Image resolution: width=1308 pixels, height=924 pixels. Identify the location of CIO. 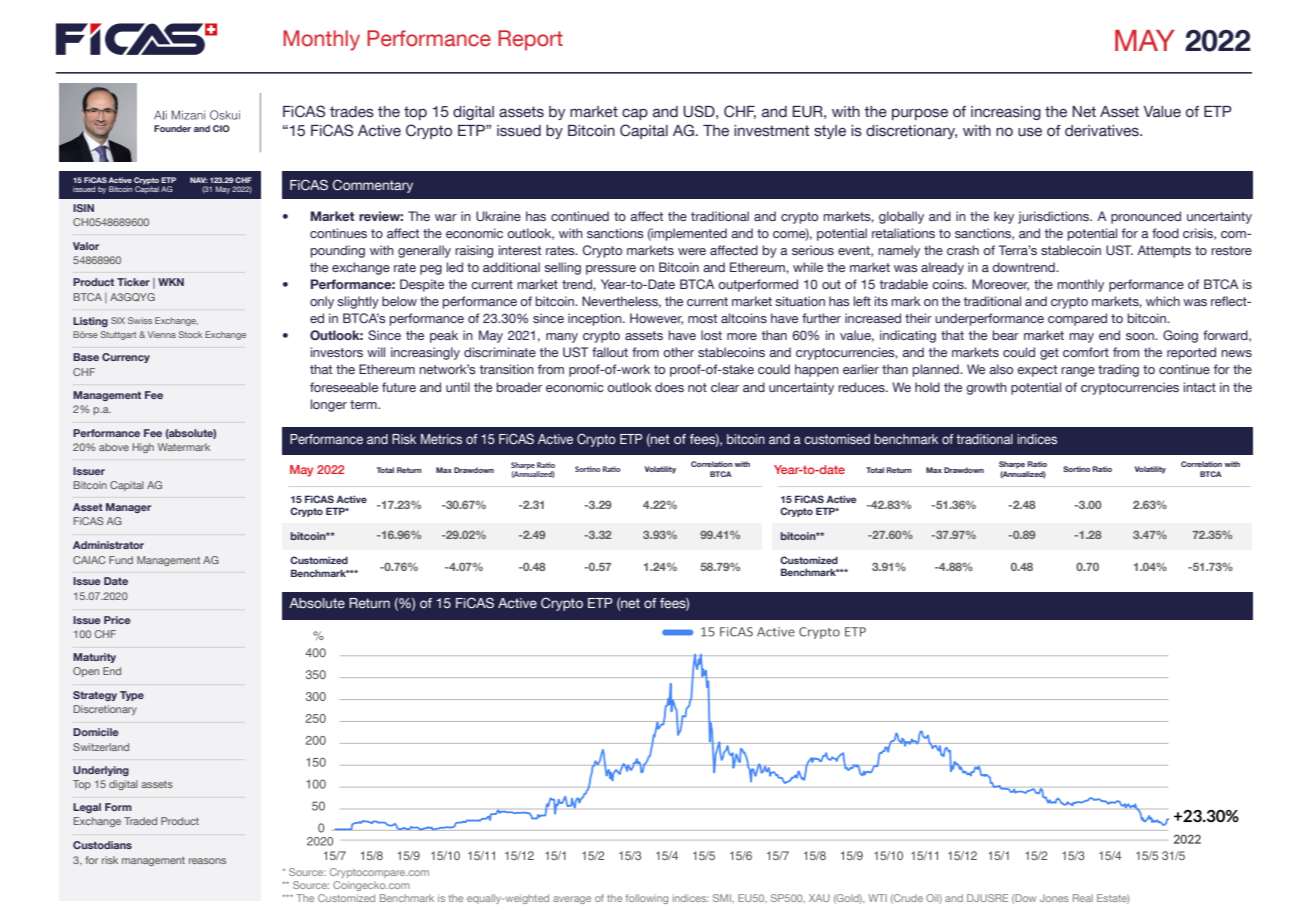
(221, 128).
